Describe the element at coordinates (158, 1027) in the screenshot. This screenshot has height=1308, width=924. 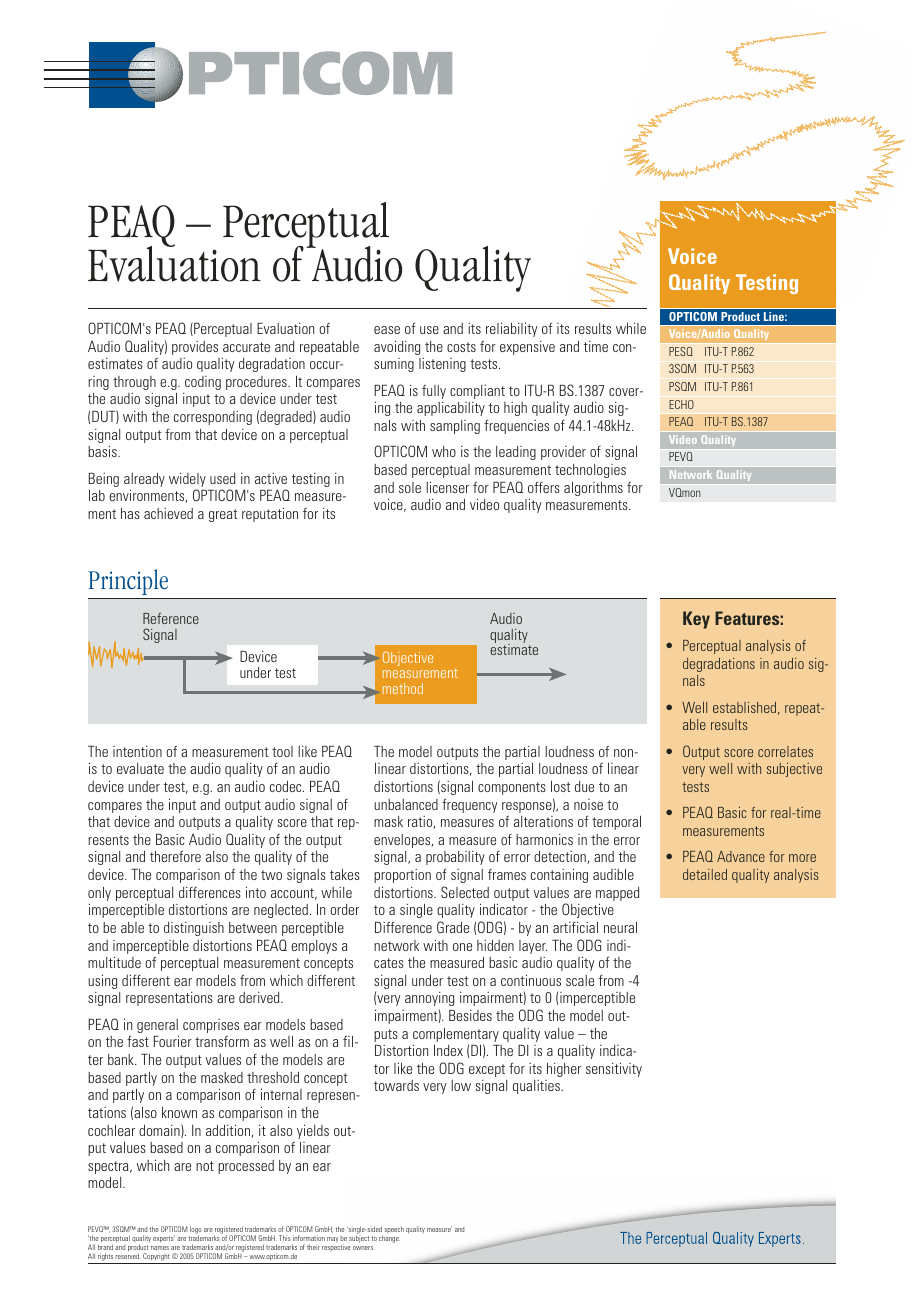
I see `general` at that location.
